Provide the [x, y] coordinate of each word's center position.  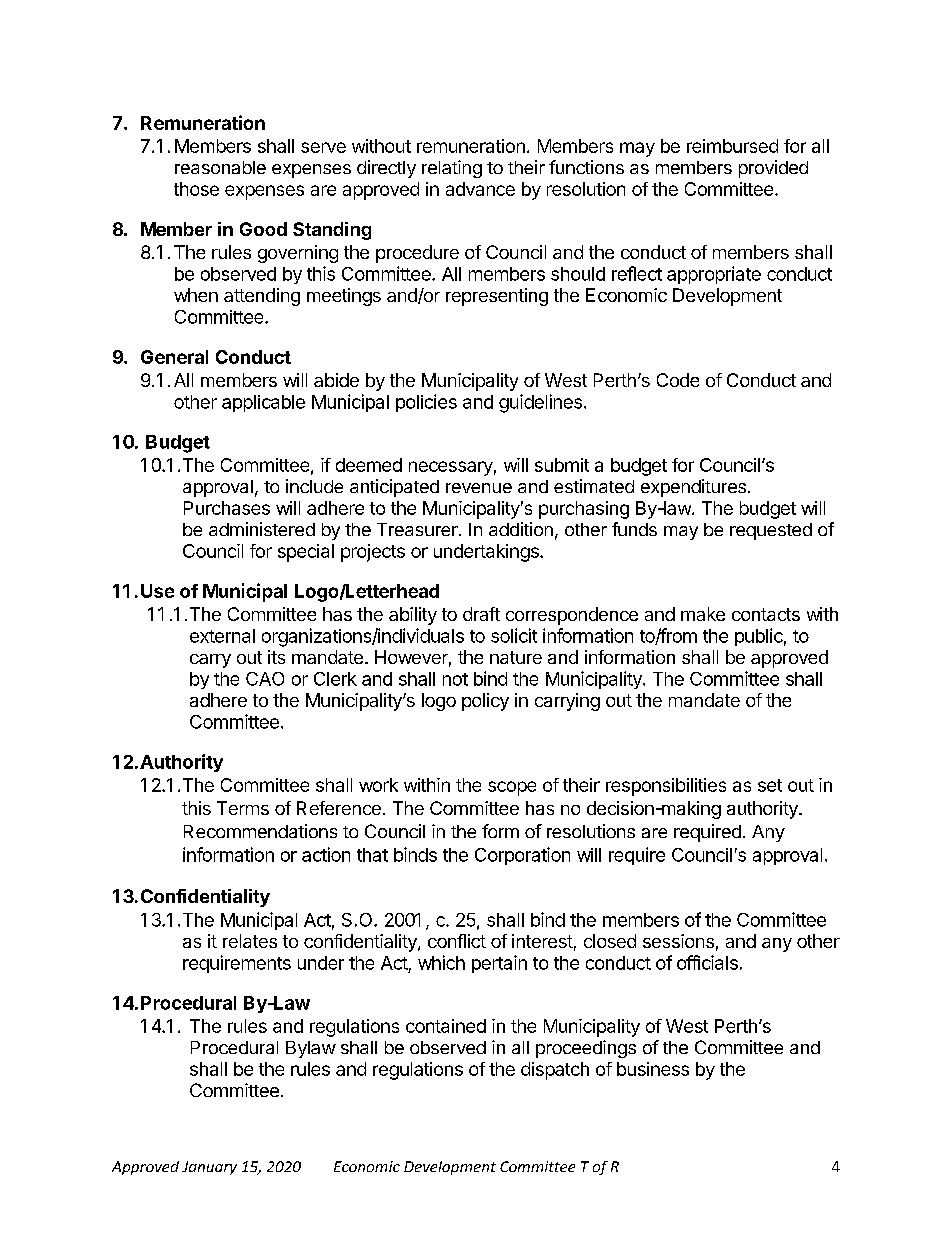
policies [426, 403]
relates [250, 941]
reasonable [220, 167]
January [209, 1168]
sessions [678, 941]
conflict [457, 941]
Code [678, 380]
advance [480, 189]
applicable [263, 403]
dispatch [555, 1071]
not [455, 679]
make [703, 614]
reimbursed [732, 146]
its [276, 657]
